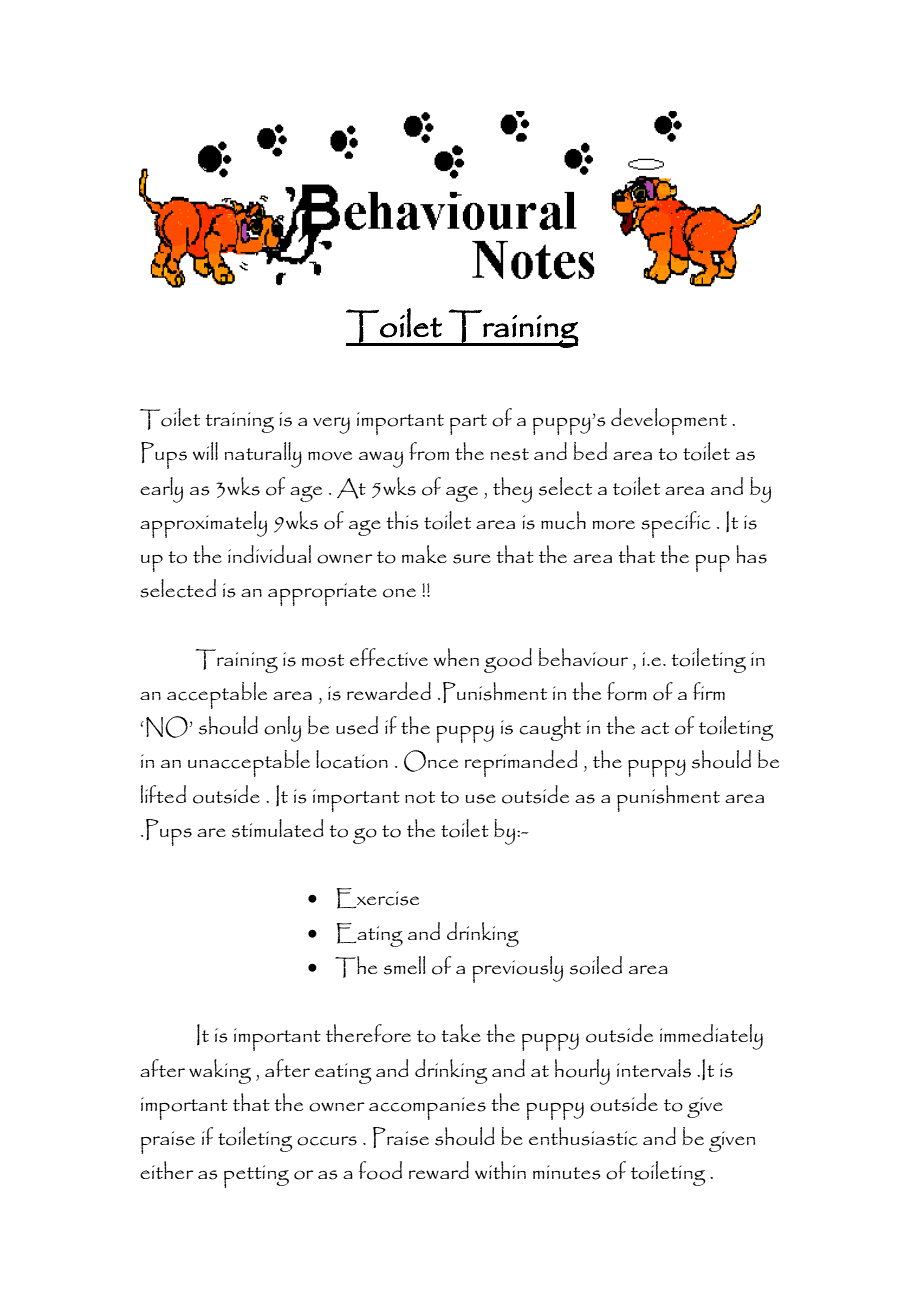 Image resolution: width=924 pixels, height=1308 pixels. What do you see at coordinates (205, 451) in the screenshot?
I see `will` at bounding box center [205, 451].
